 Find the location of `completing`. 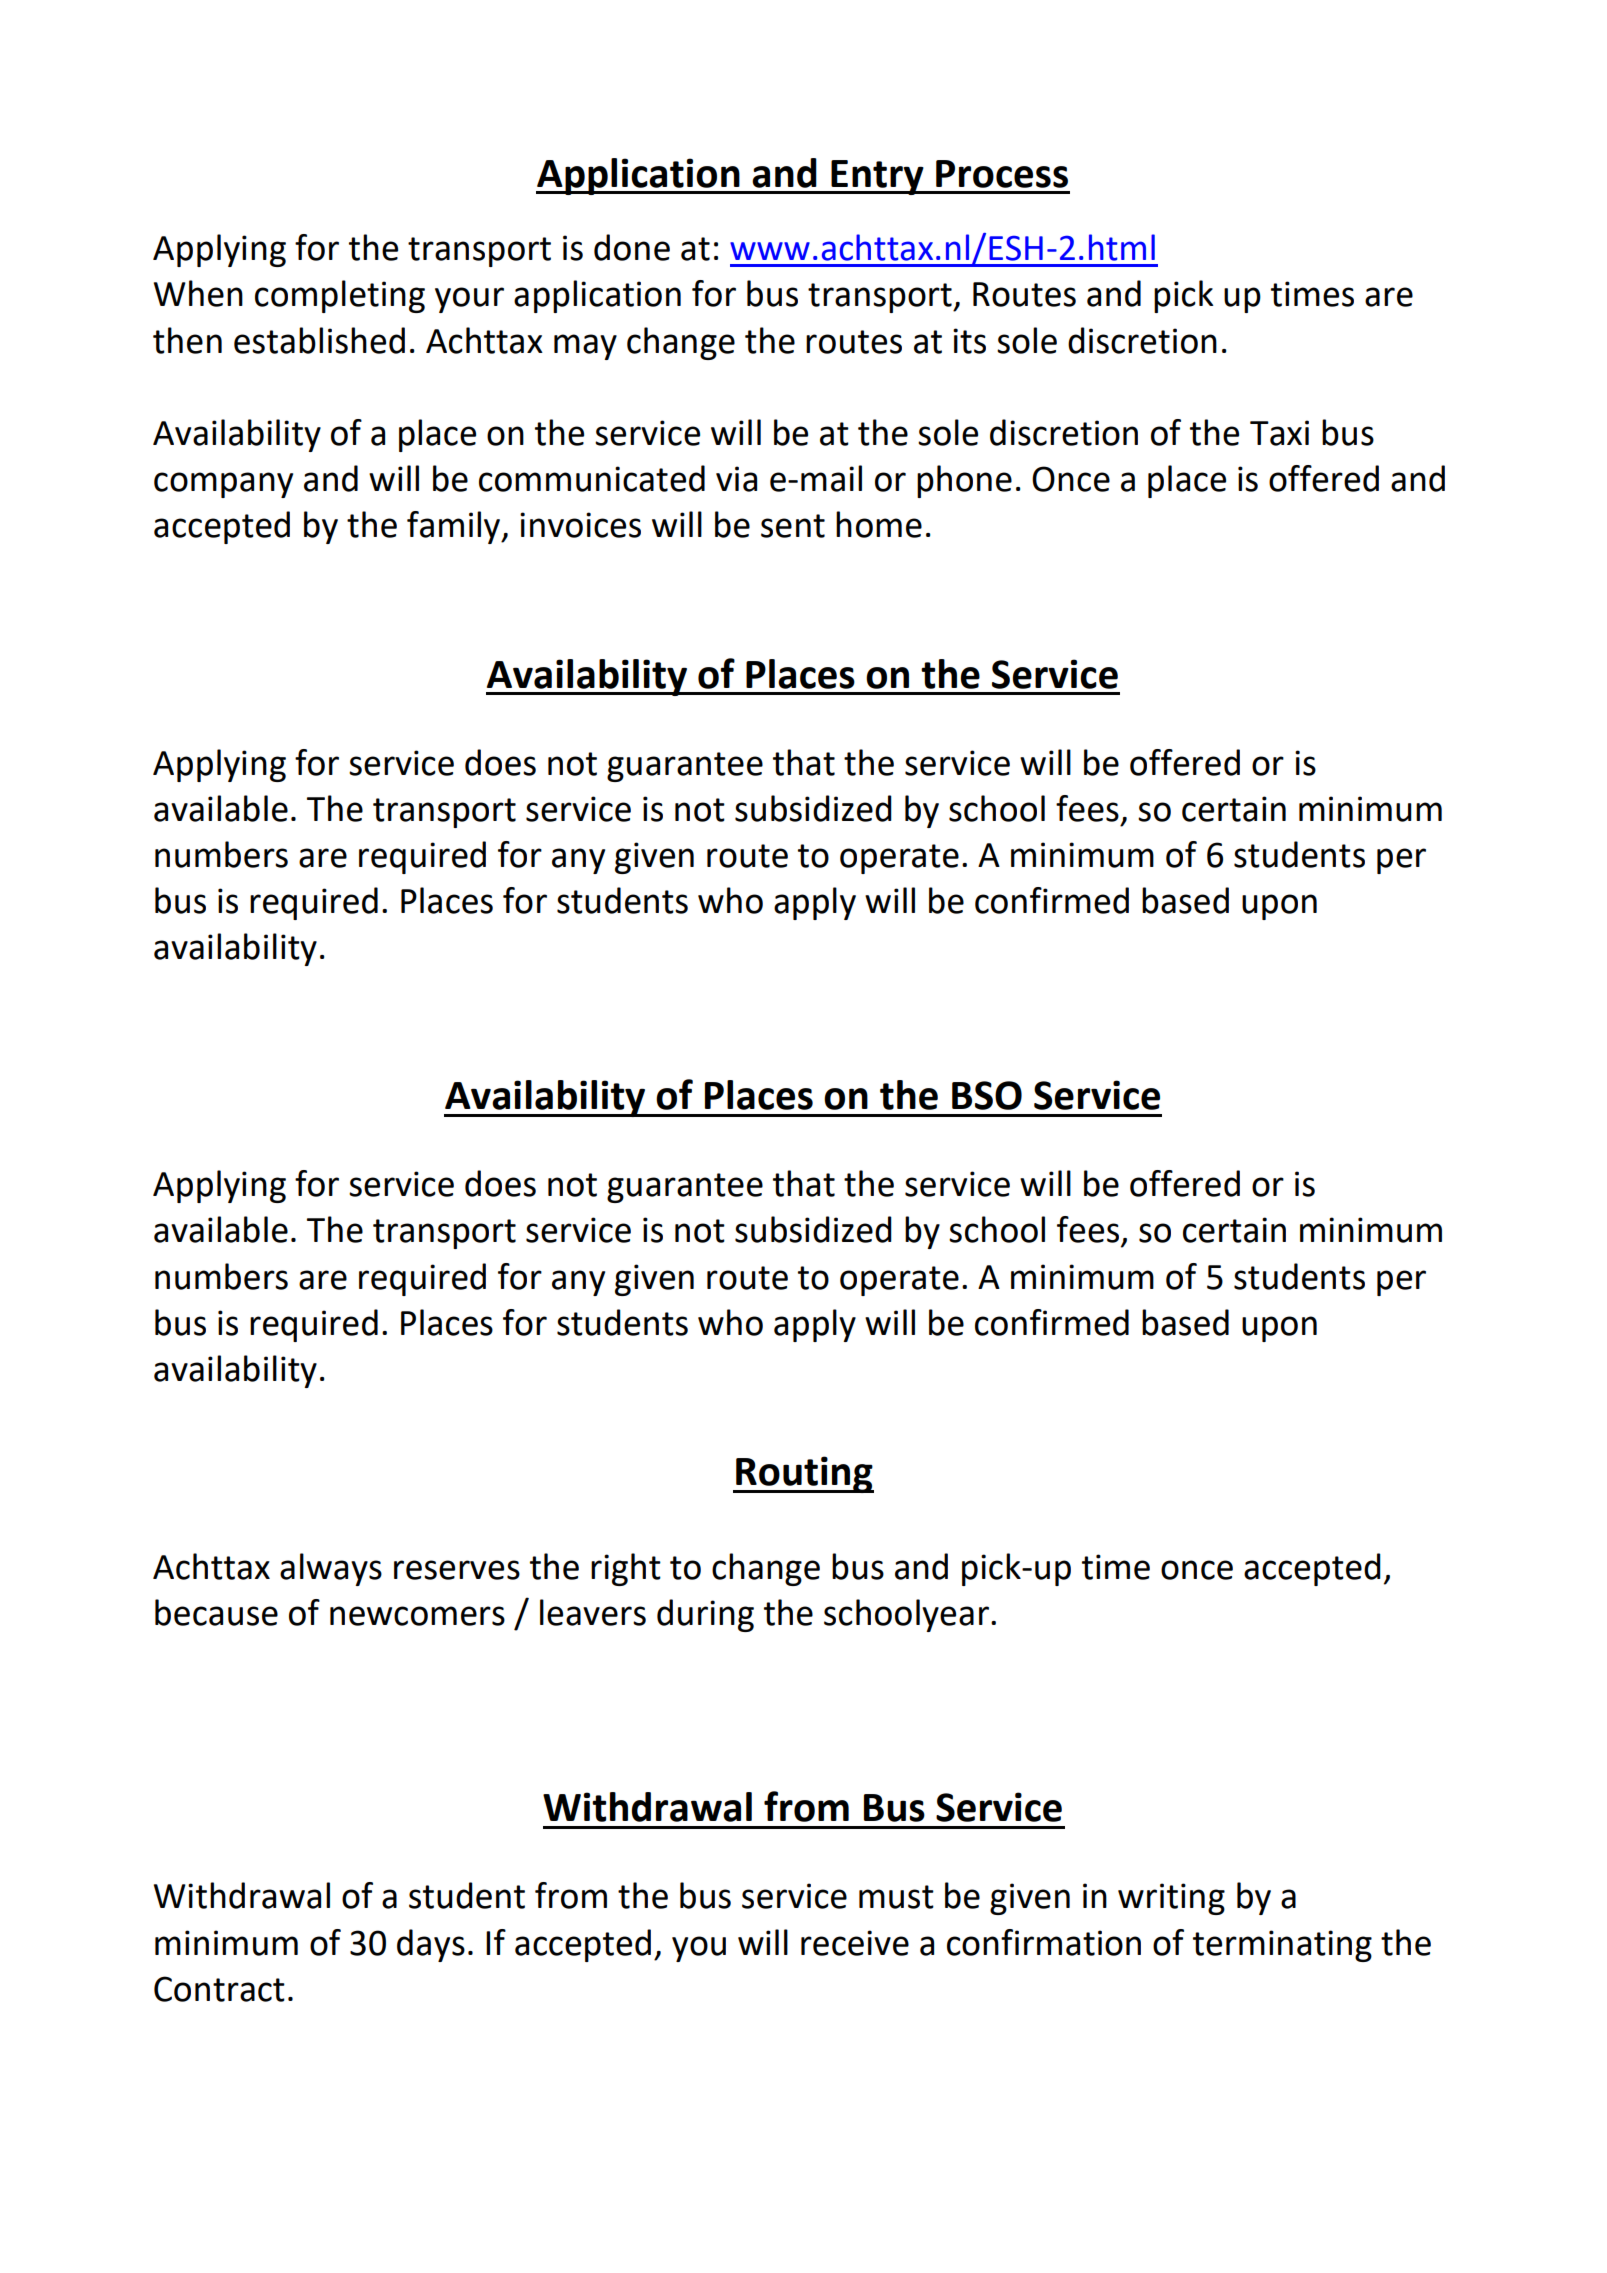

completing is located at coordinates (340, 296).
